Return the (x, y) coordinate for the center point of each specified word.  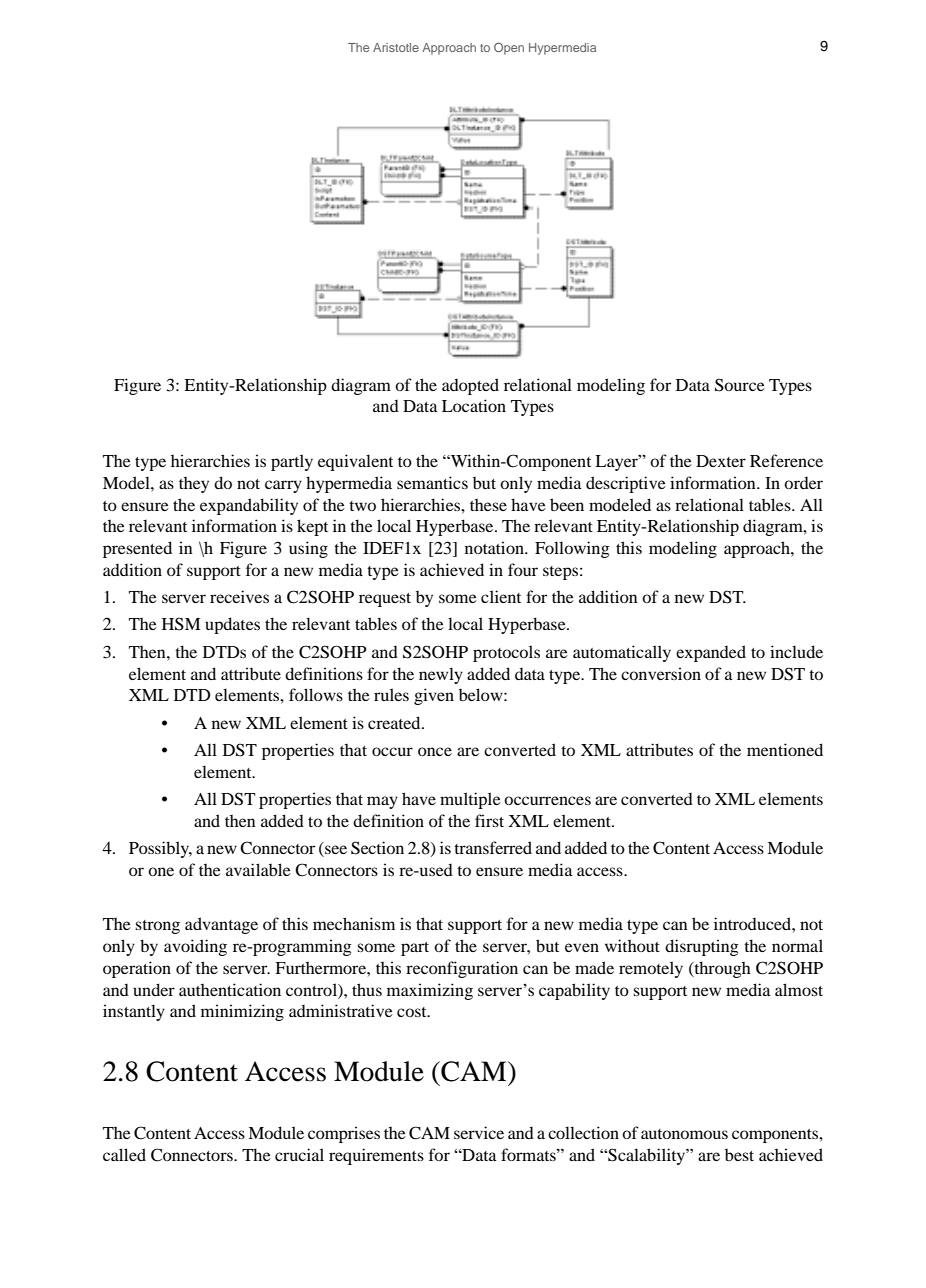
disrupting (702, 947)
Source (740, 385)
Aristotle (396, 47)
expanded (711, 653)
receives (239, 596)
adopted (470, 386)
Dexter (721, 461)
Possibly (160, 849)
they (194, 485)
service (479, 1132)
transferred (493, 847)
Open (509, 48)
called (124, 1154)
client (501, 596)
